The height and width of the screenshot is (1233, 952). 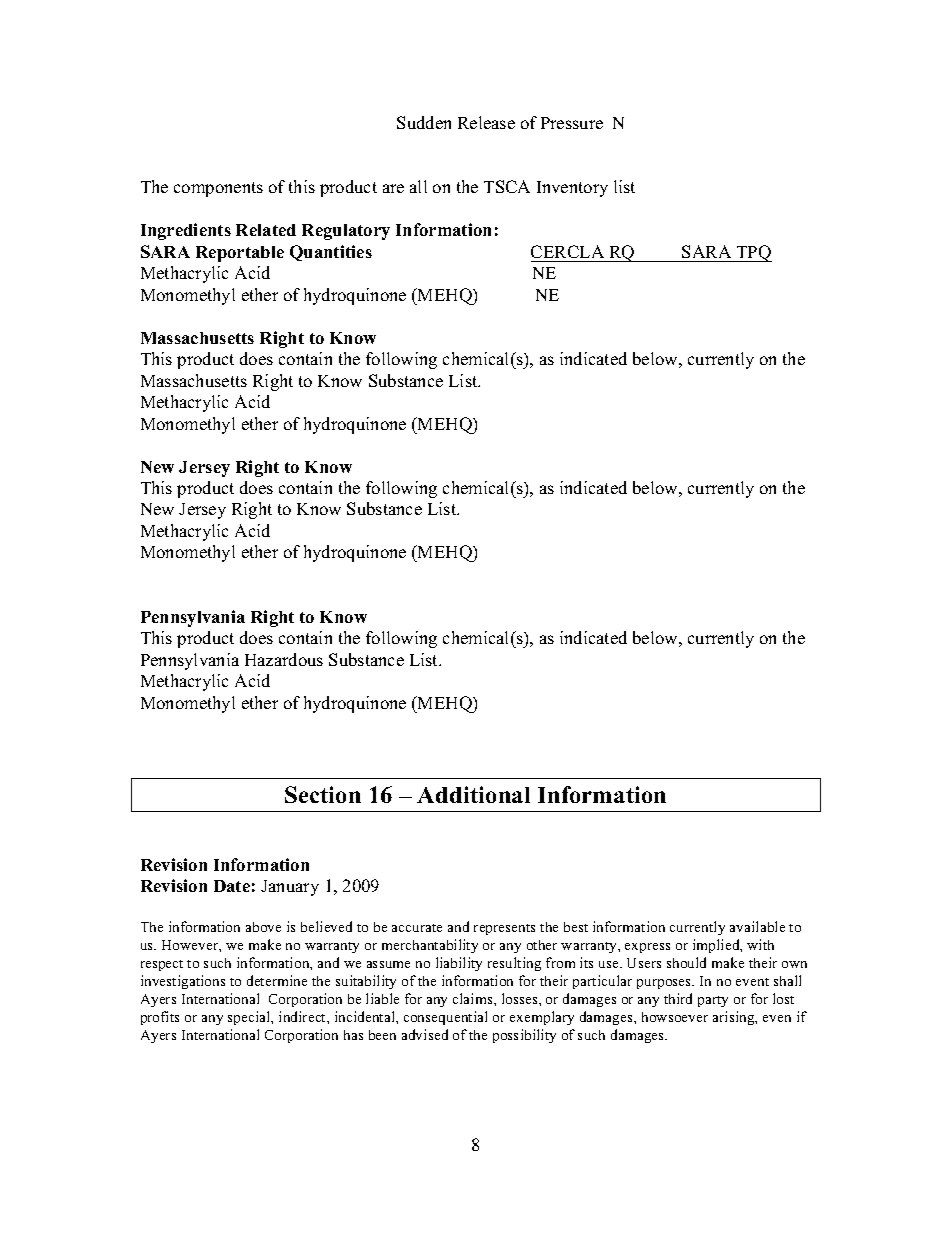 I want to click on claims, so click(x=474, y=998).
